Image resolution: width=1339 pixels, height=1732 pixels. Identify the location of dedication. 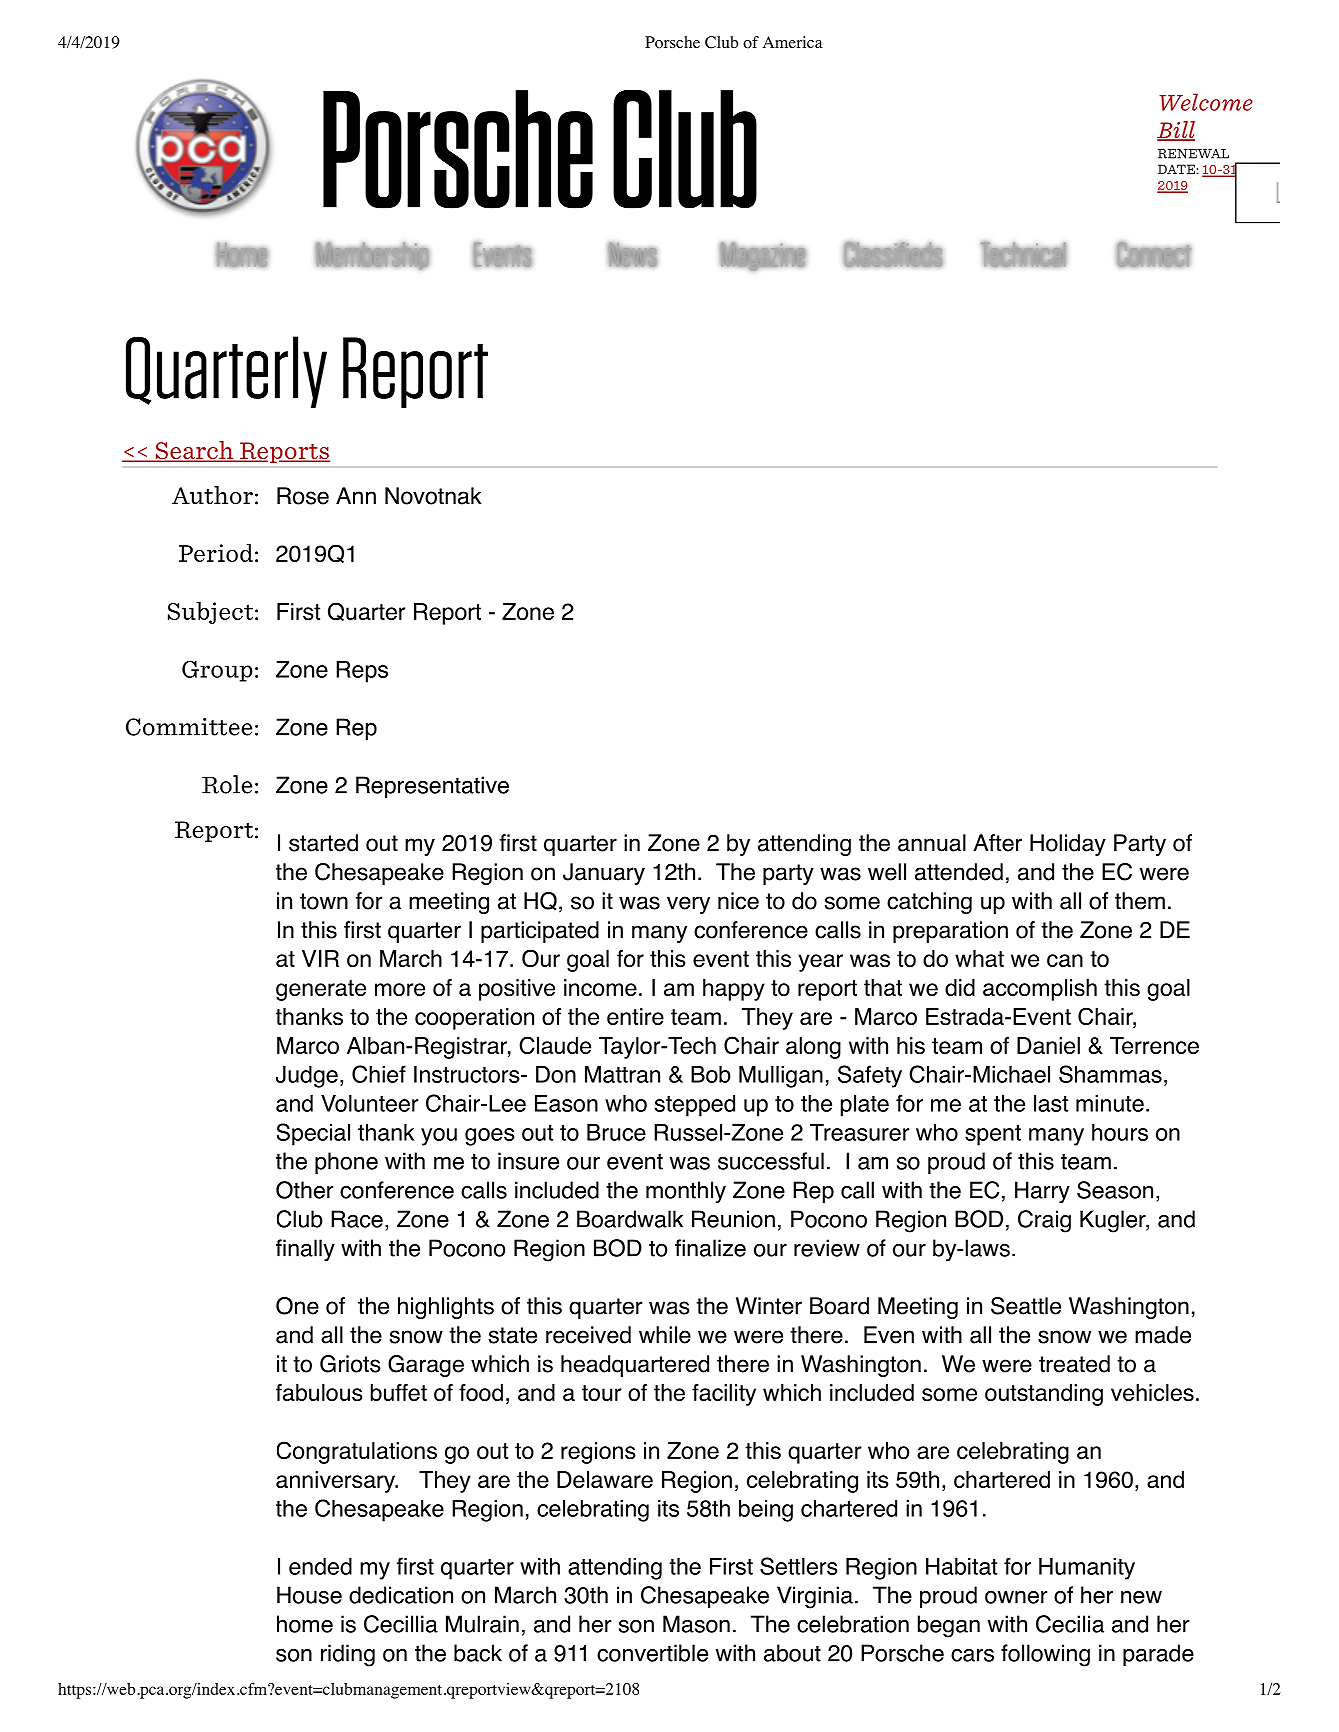
(401, 1595).
